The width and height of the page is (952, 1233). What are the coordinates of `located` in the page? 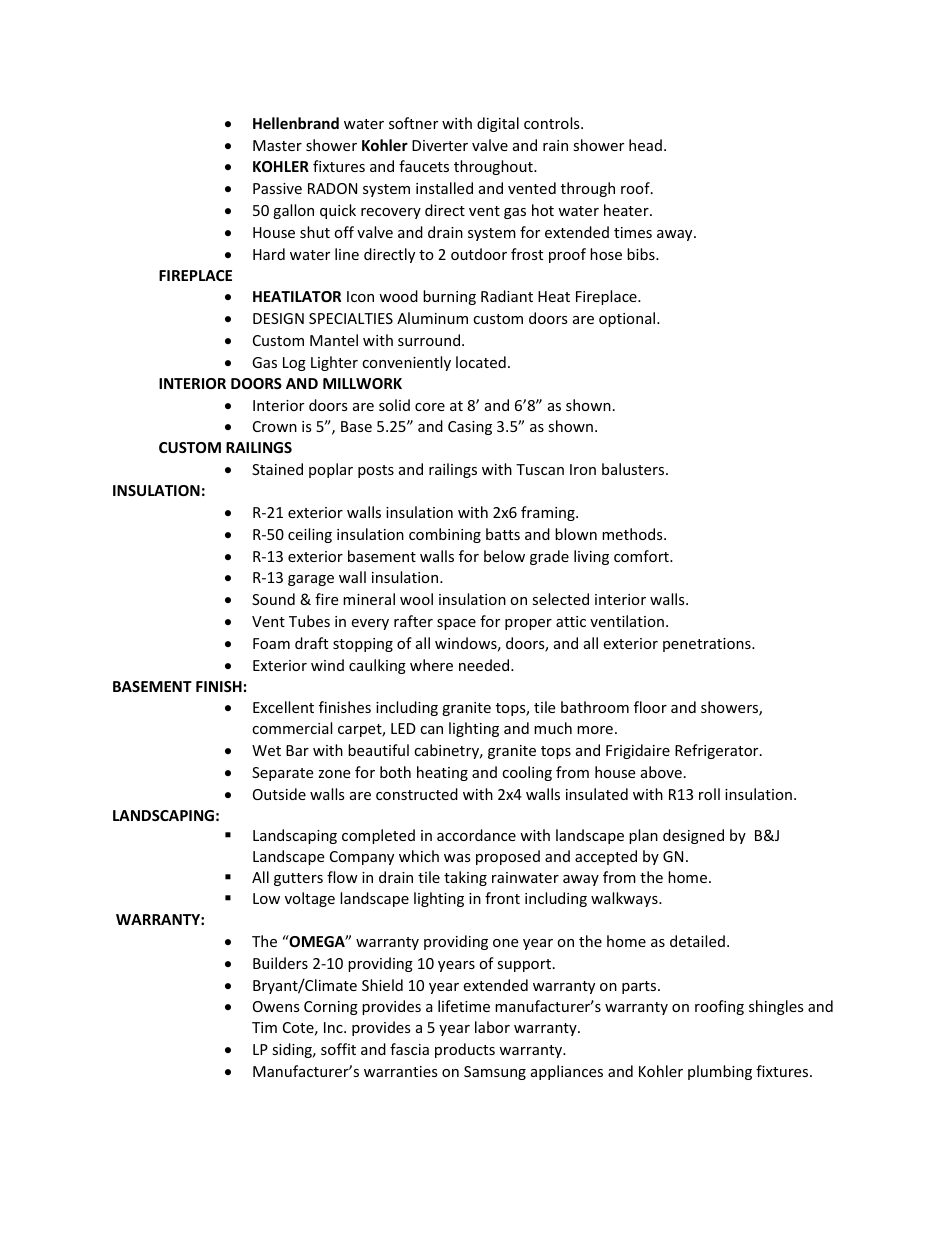 It's located at (481, 362).
